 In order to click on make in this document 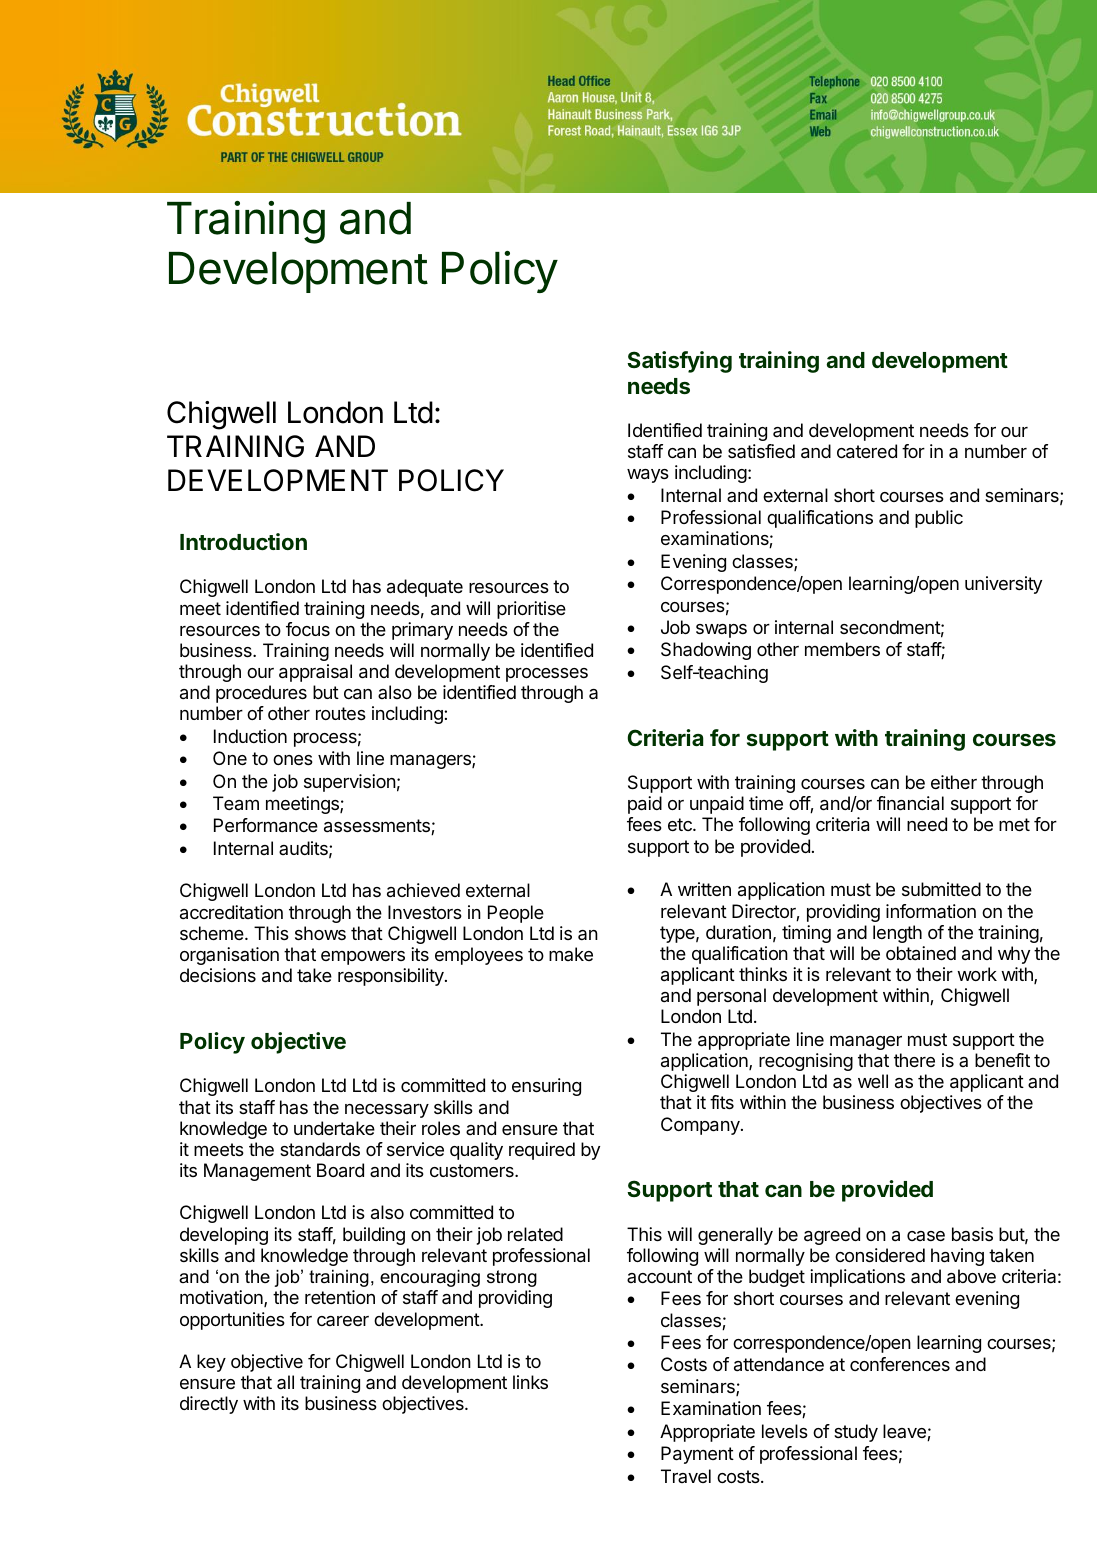, I will do `click(571, 954)`.
